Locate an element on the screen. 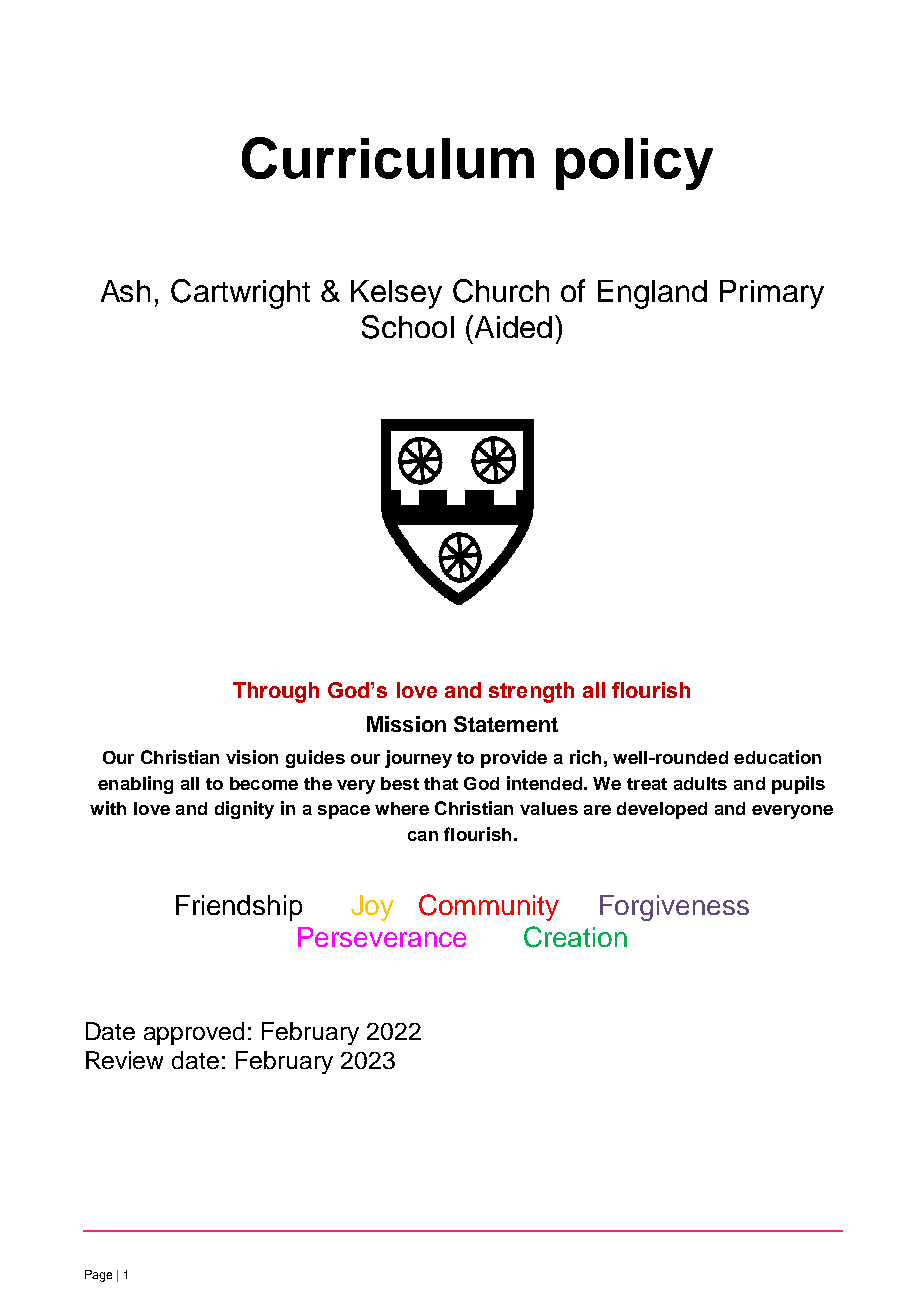 The image size is (924, 1309). Curriculum is located at coordinates (388, 158).
